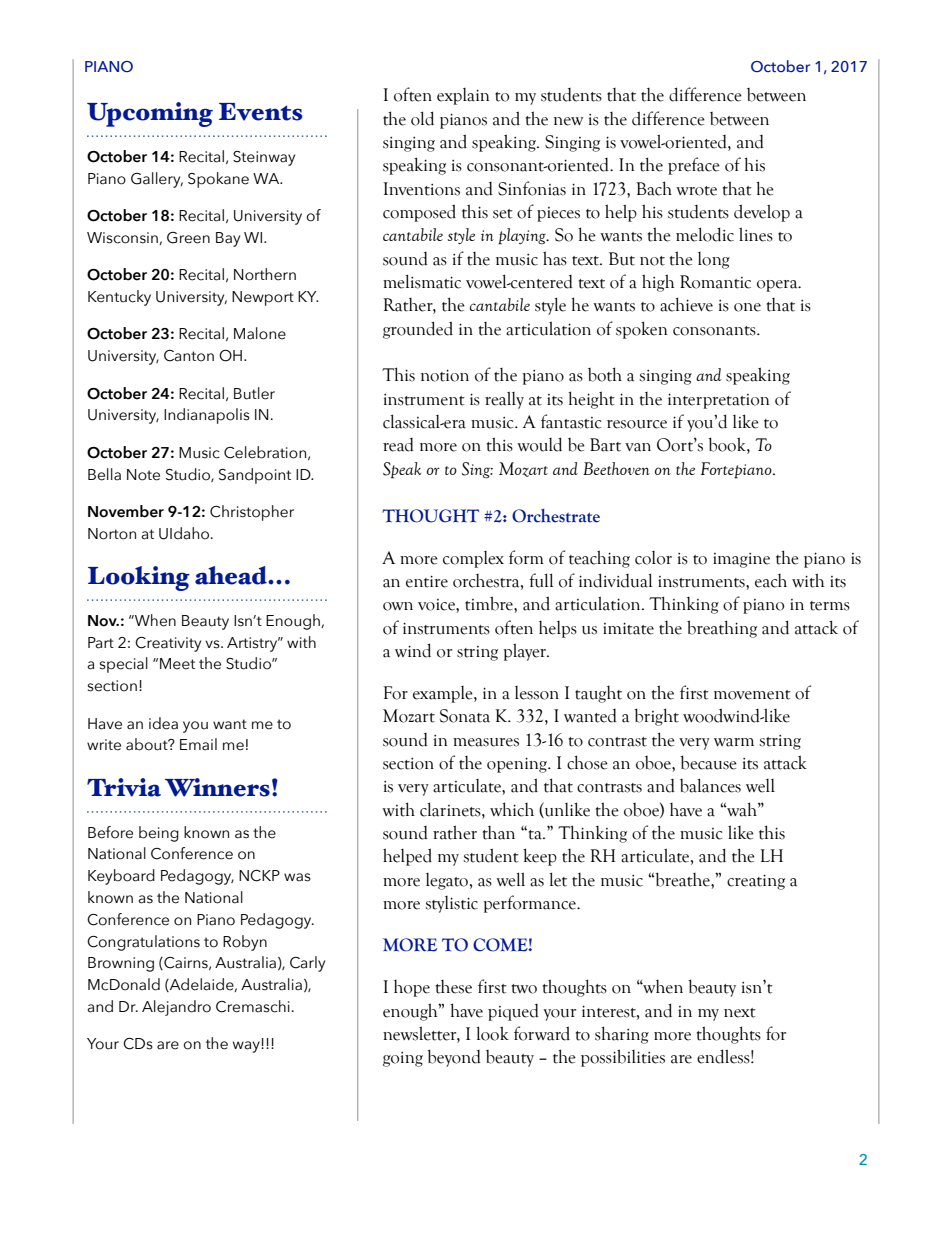 The width and height of the screenshot is (952, 1233). Describe the element at coordinates (189, 356) in the screenshot. I see `Canton` at that location.
